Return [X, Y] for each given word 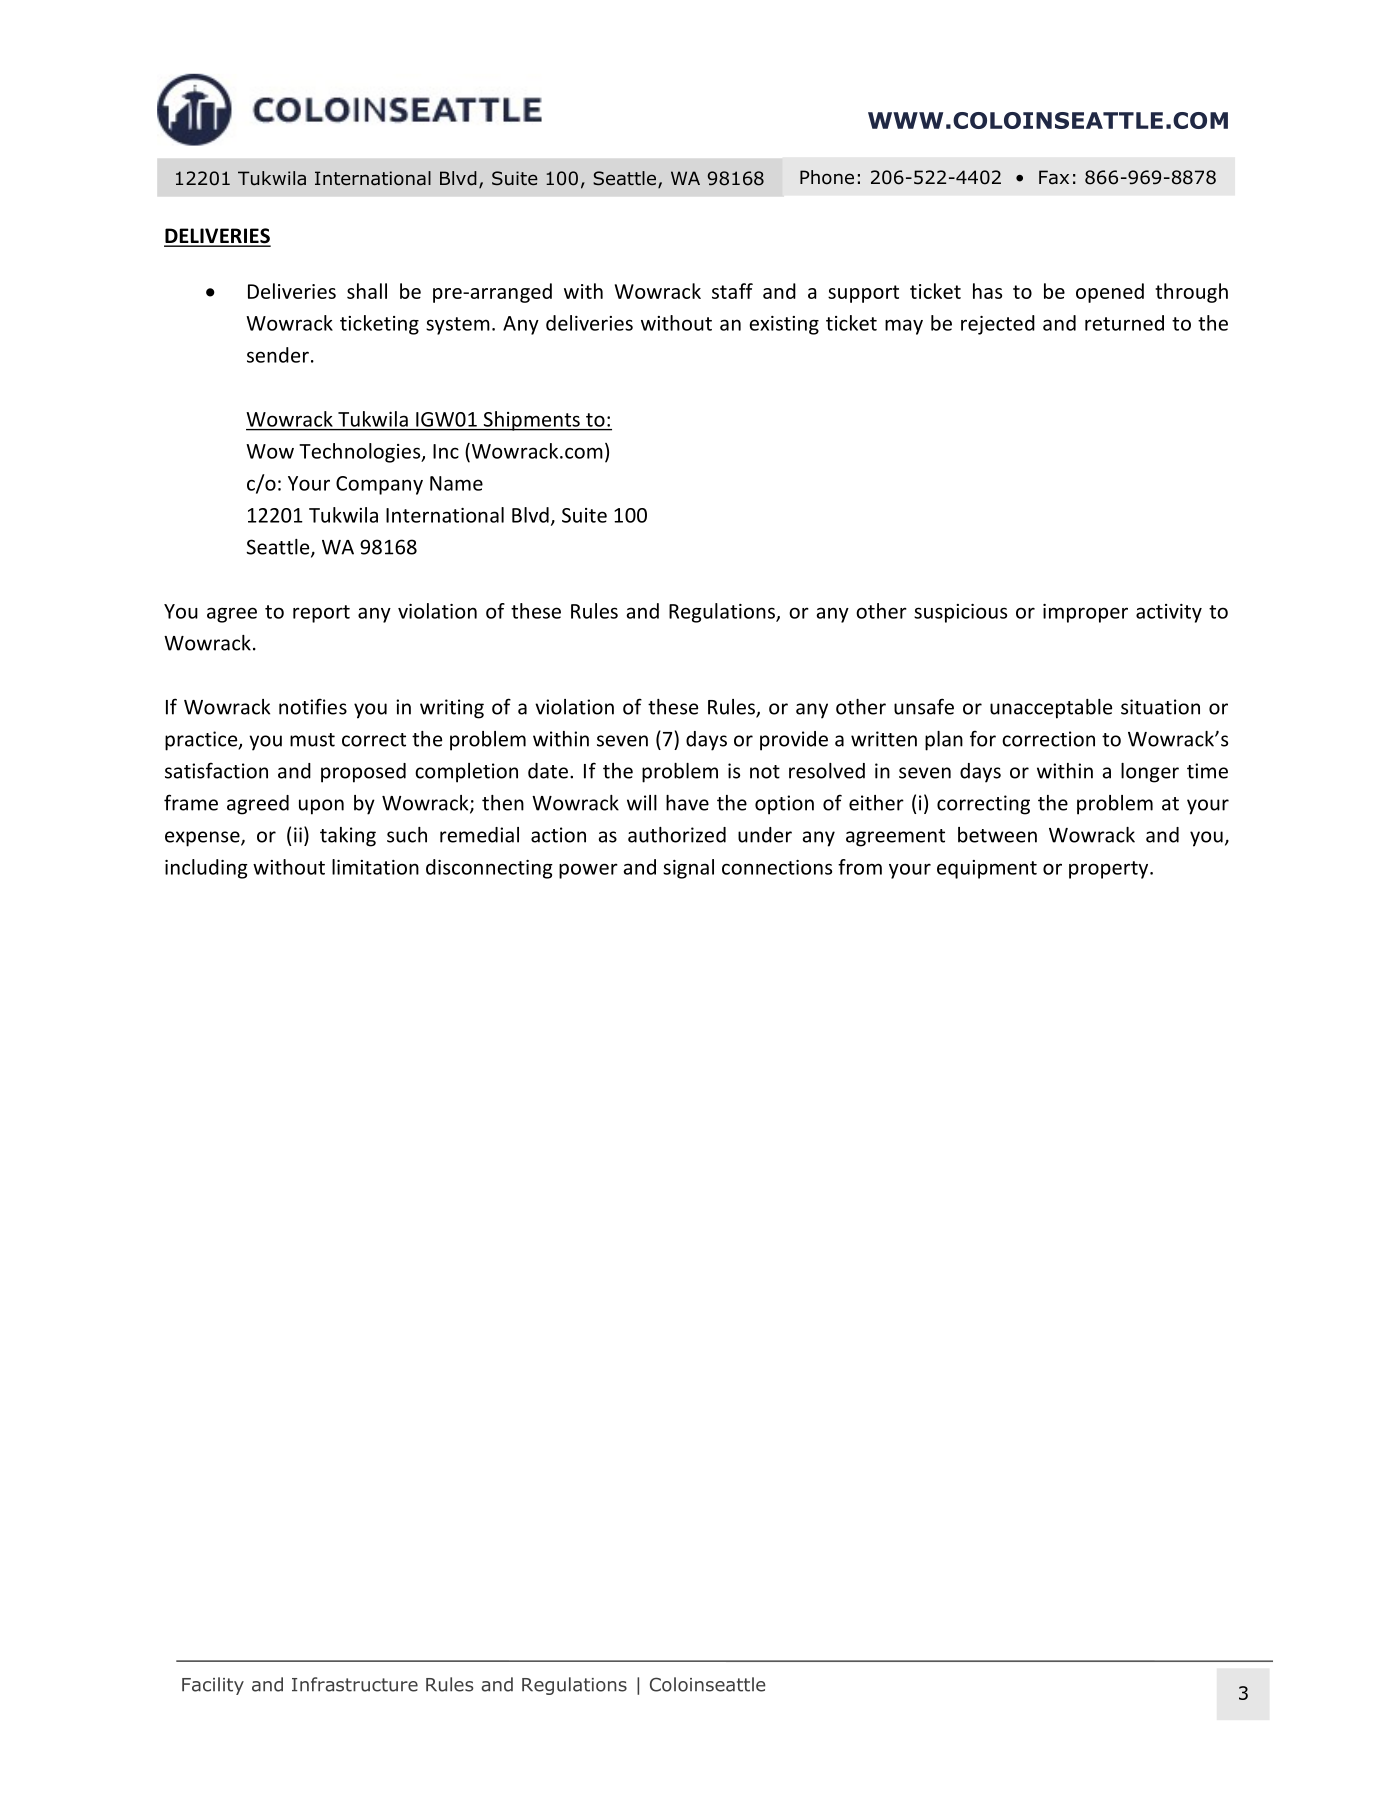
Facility [213, 1686]
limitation [375, 867]
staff [732, 291]
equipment [987, 869]
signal [688, 869]
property [1110, 870]
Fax [1054, 177]
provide [794, 741]
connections [777, 867]
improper [1085, 613]
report [321, 614]
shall [367, 291]
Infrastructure [355, 1684]
